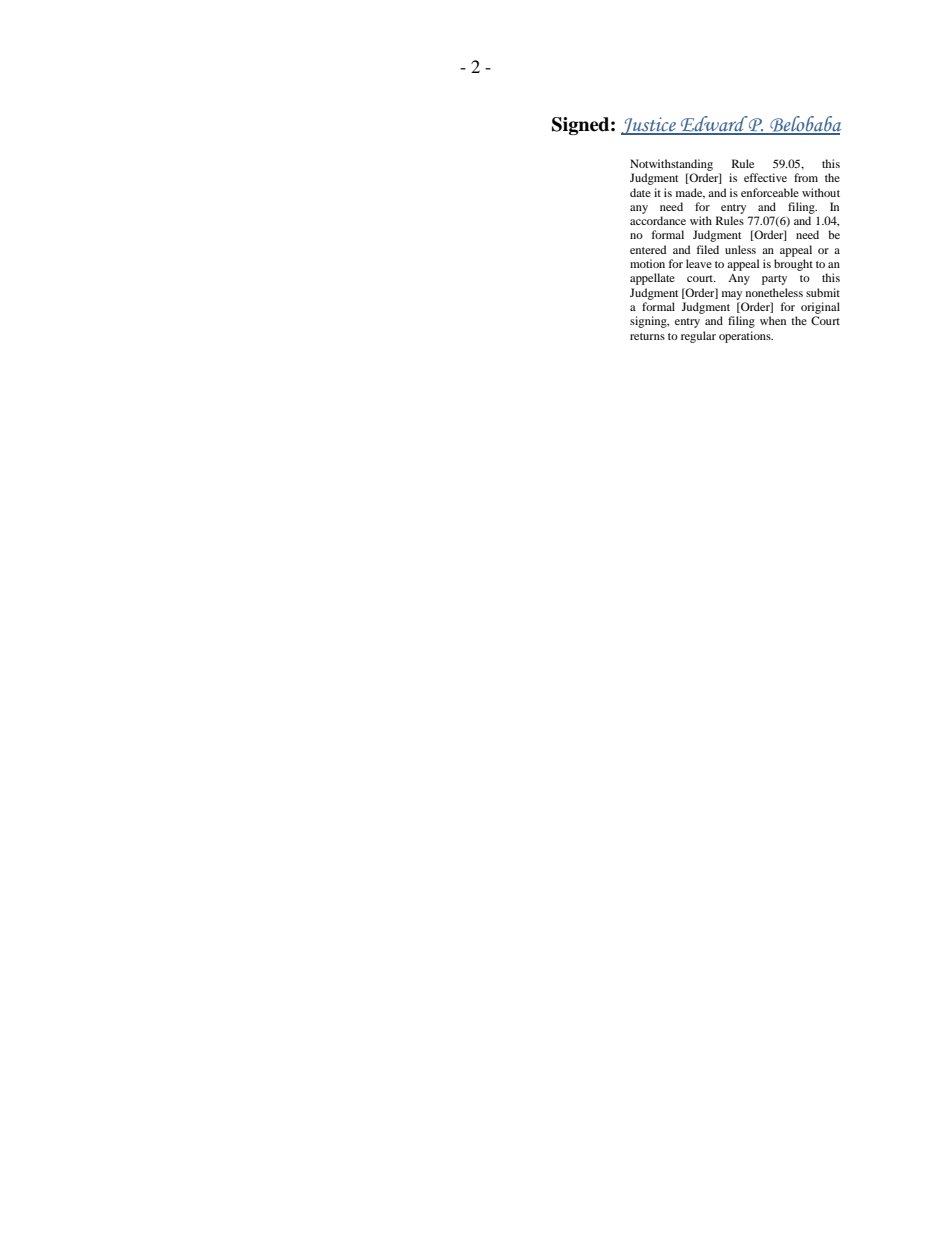 The height and width of the screenshot is (1233, 952). Describe the element at coordinates (732, 295) in the screenshot. I see `may` at that location.
